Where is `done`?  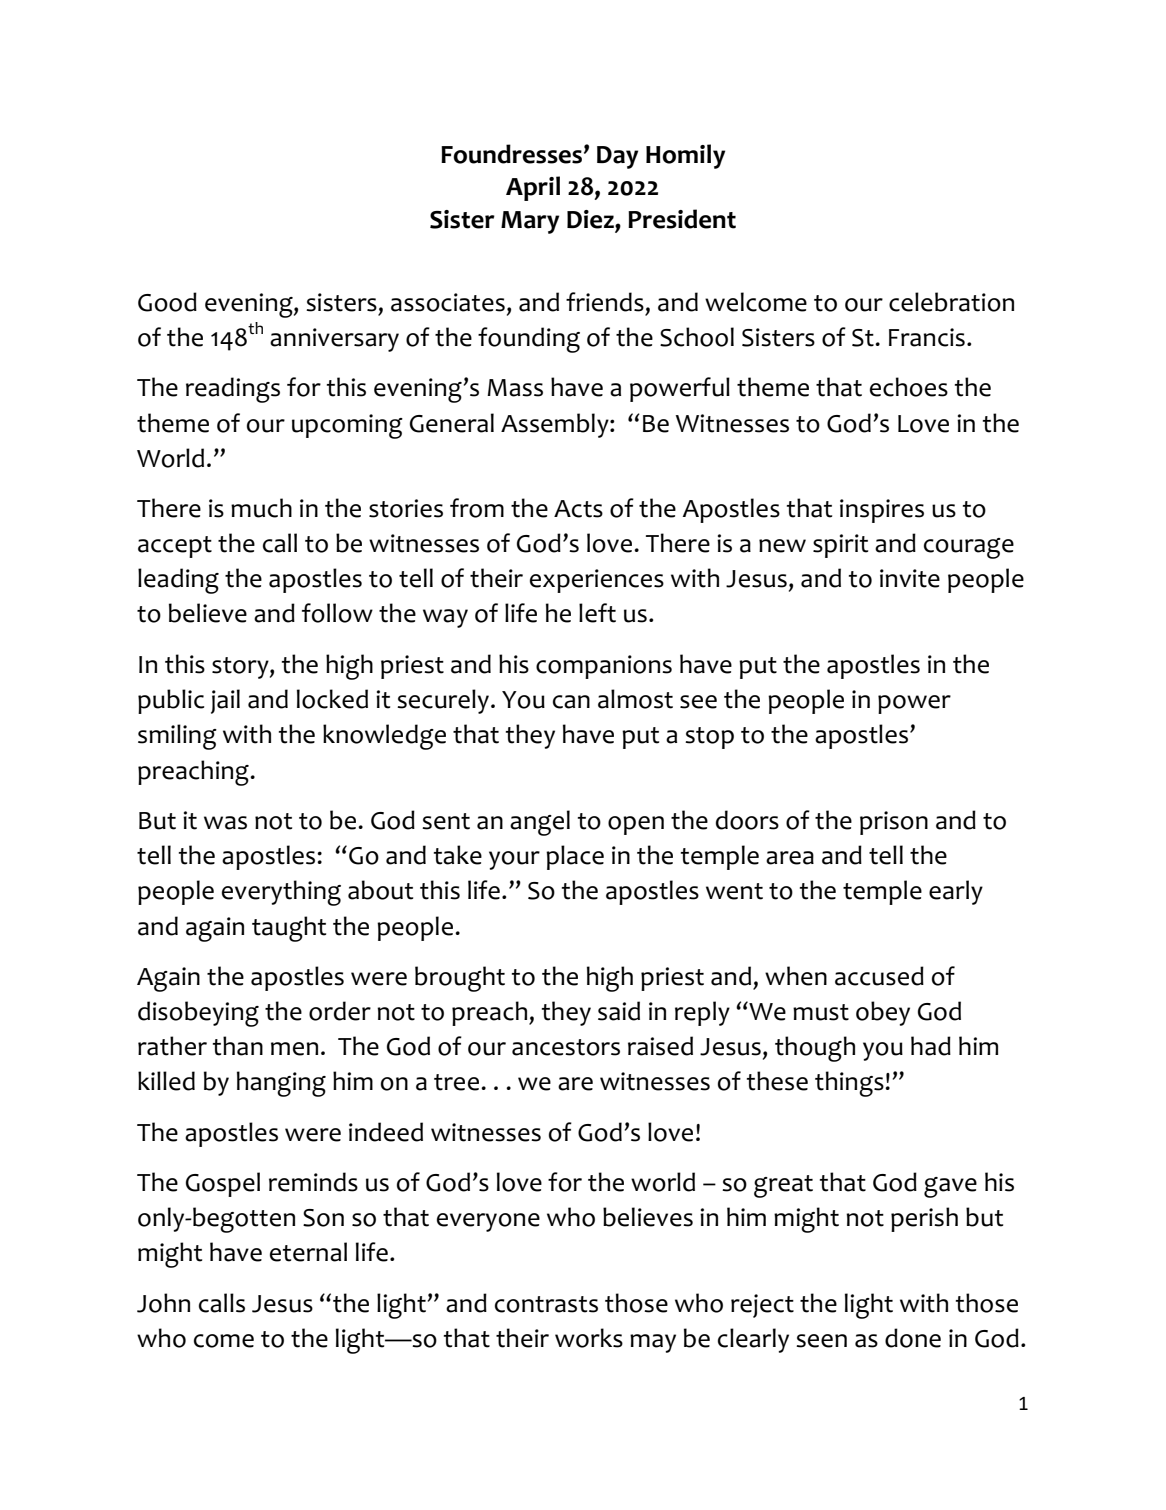 done is located at coordinates (913, 1338).
